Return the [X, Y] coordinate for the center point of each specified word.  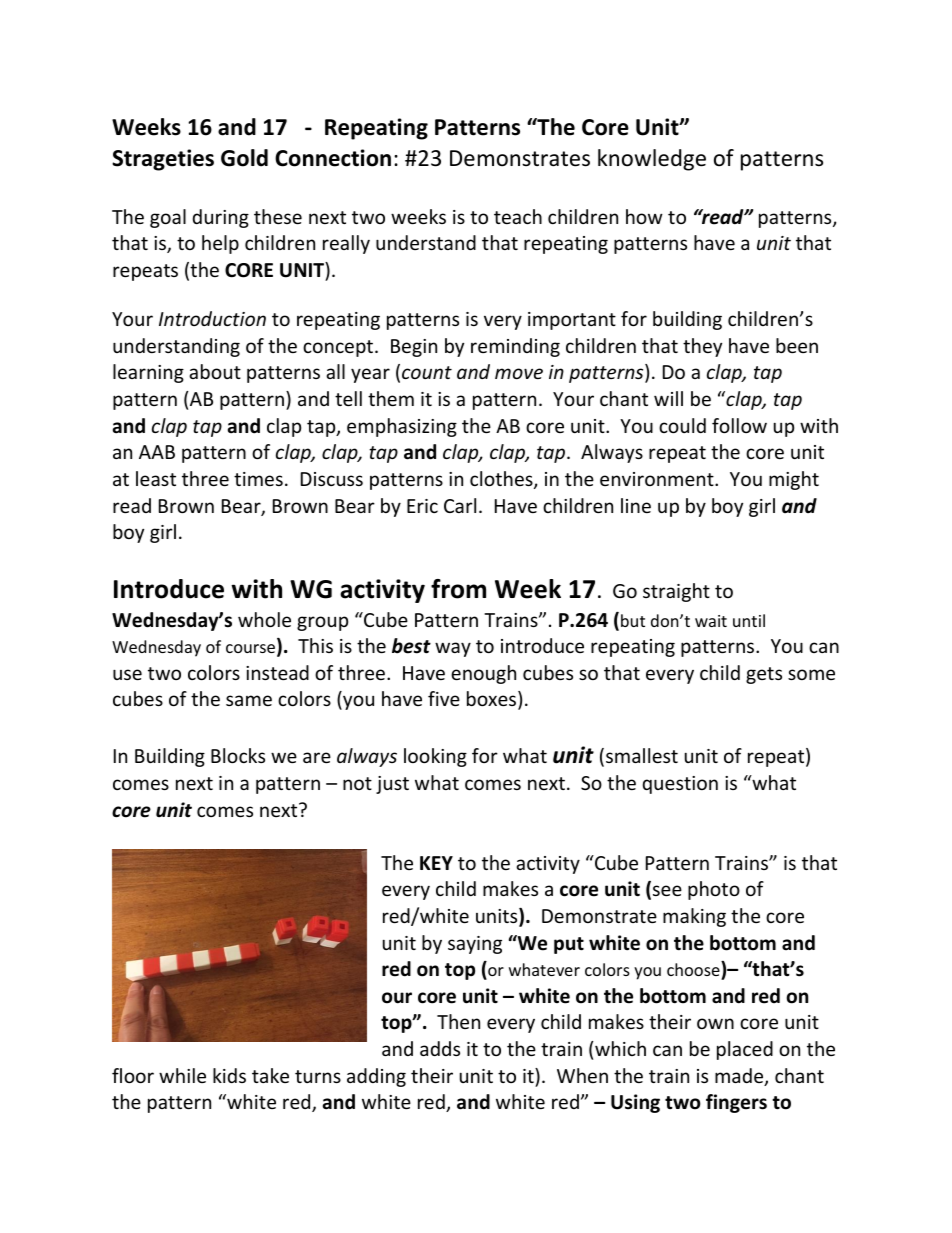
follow [739, 425]
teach [518, 216]
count [427, 372]
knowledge [652, 160]
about [215, 371]
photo [714, 890]
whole [264, 619]
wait [711, 621]
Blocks [238, 755]
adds [440, 1048]
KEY [436, 863]
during [221, 218]
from [458, 589]
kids [229, 1075]
